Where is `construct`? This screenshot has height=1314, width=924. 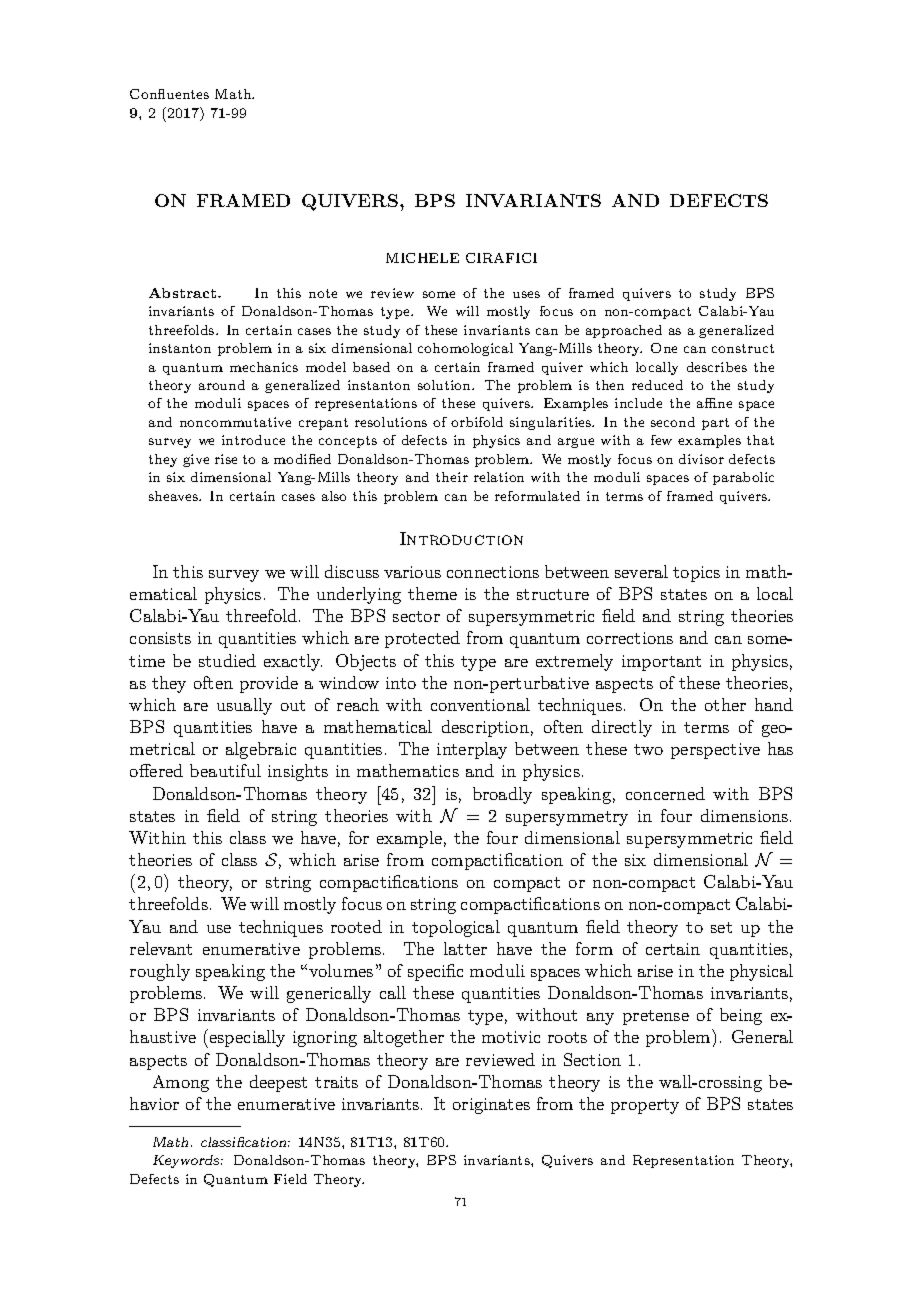
construct is located at coordinates (743, 348).
